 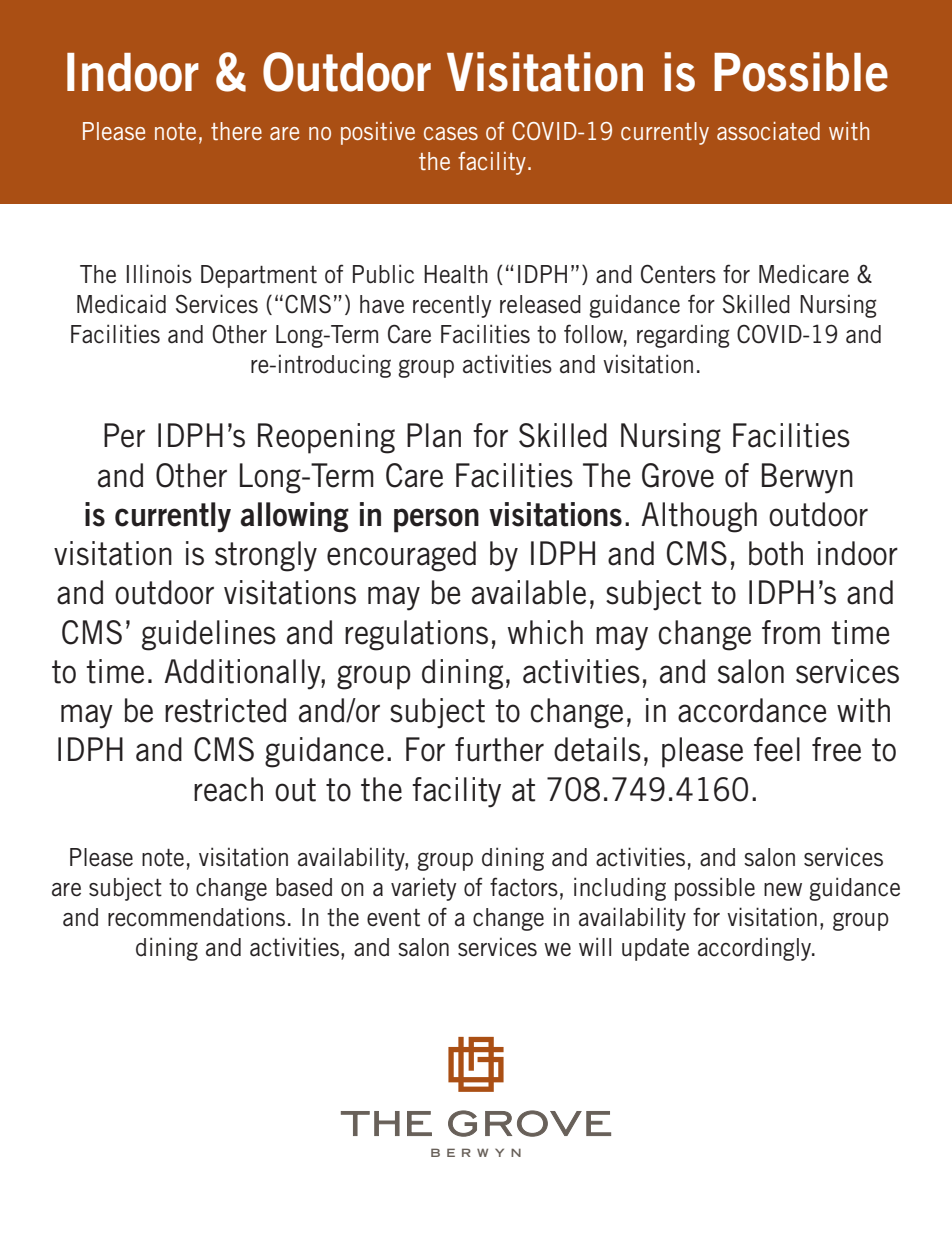 I want to click on further, so click(x=499, y=749).
